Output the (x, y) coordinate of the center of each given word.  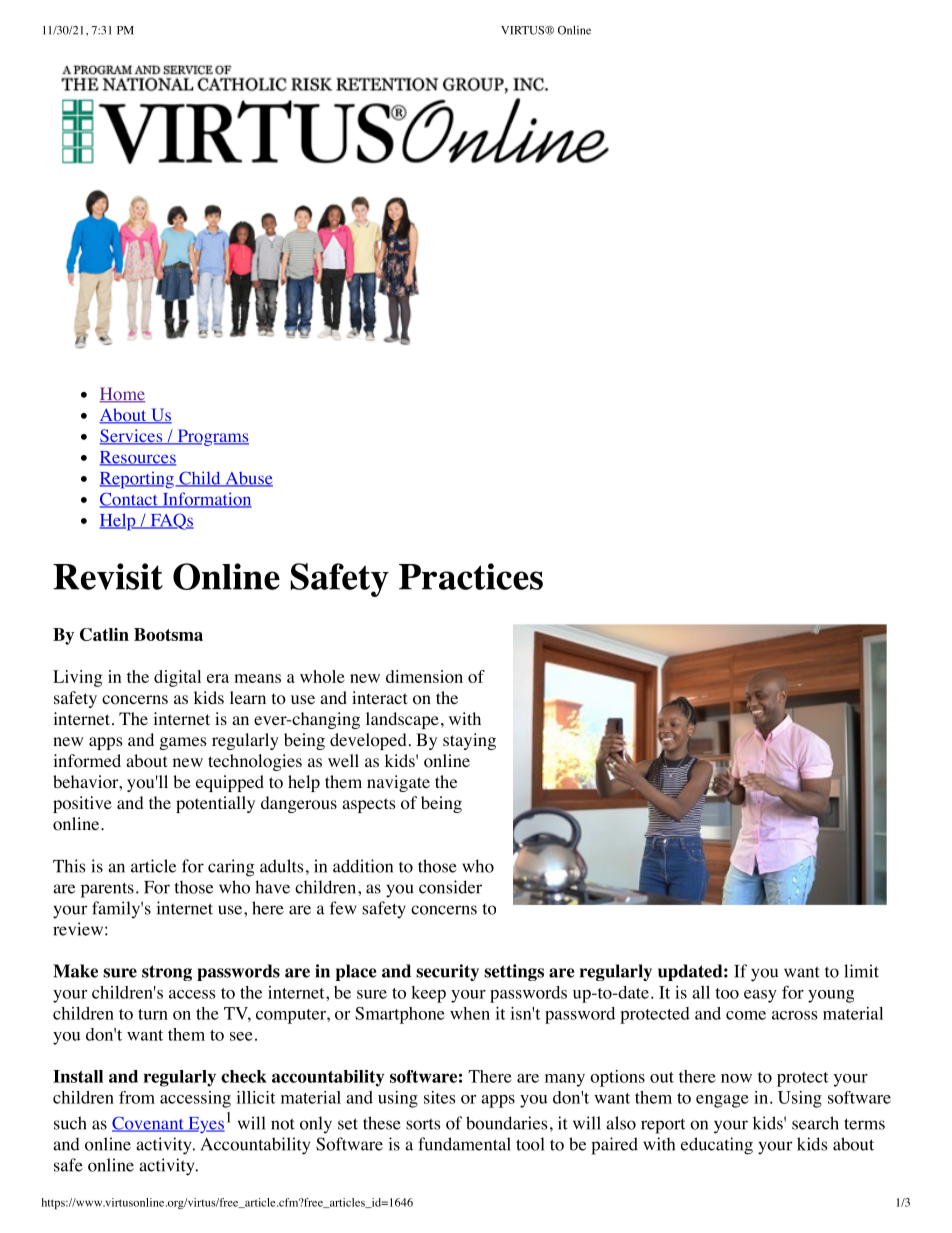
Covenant (149, 1124)
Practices (471, 576)
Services (132, 437)
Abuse (248, 479)
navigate (398, 783)
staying (469, 741)
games (183, 743)
